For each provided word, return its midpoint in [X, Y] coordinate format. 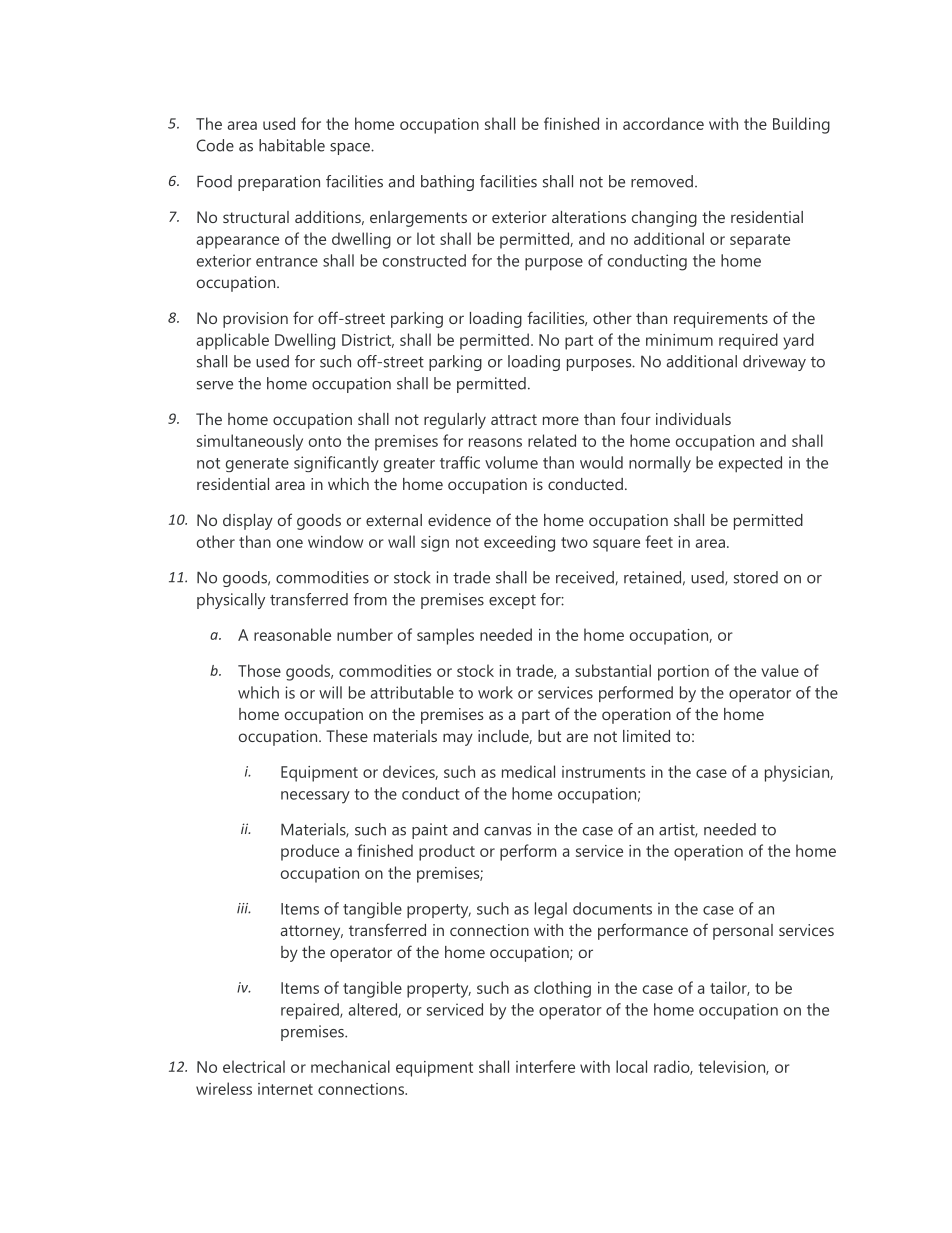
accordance [663, 123]
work [495, 692]
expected [750, 464]
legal [551, 910]
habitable [292, 145]
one [290, 543]
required [748, 341]
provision [255, 320]
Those [259, 670]
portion [683, 673]
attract [514, 419]
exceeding [519, 543]
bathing [447, 183]
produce [310, 852]
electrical [254, 1066]
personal [743, 932]
